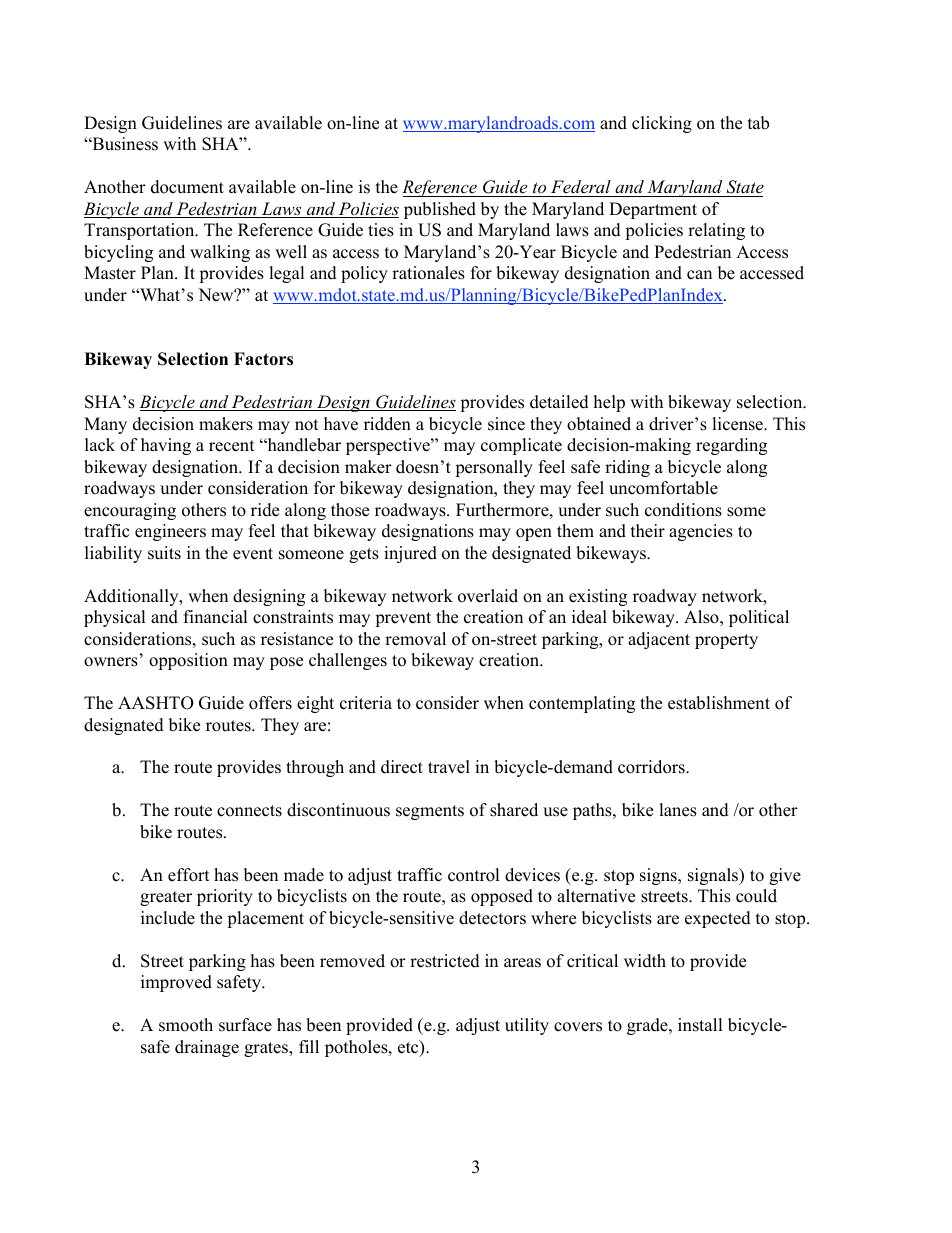 This document has width=952, height=1233. I want to click on establishment, so click(719, 703).
